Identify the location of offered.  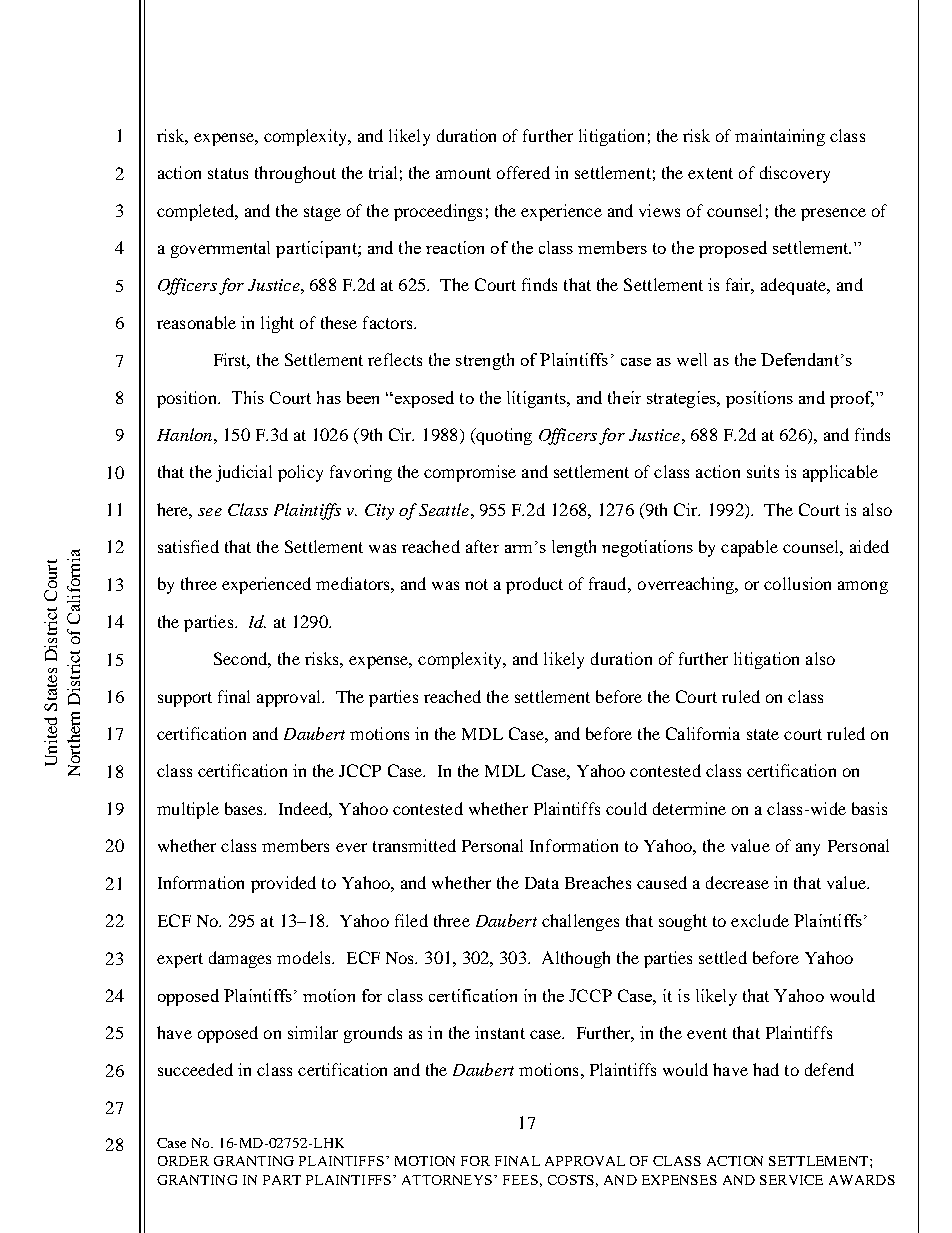
(523, 172).
